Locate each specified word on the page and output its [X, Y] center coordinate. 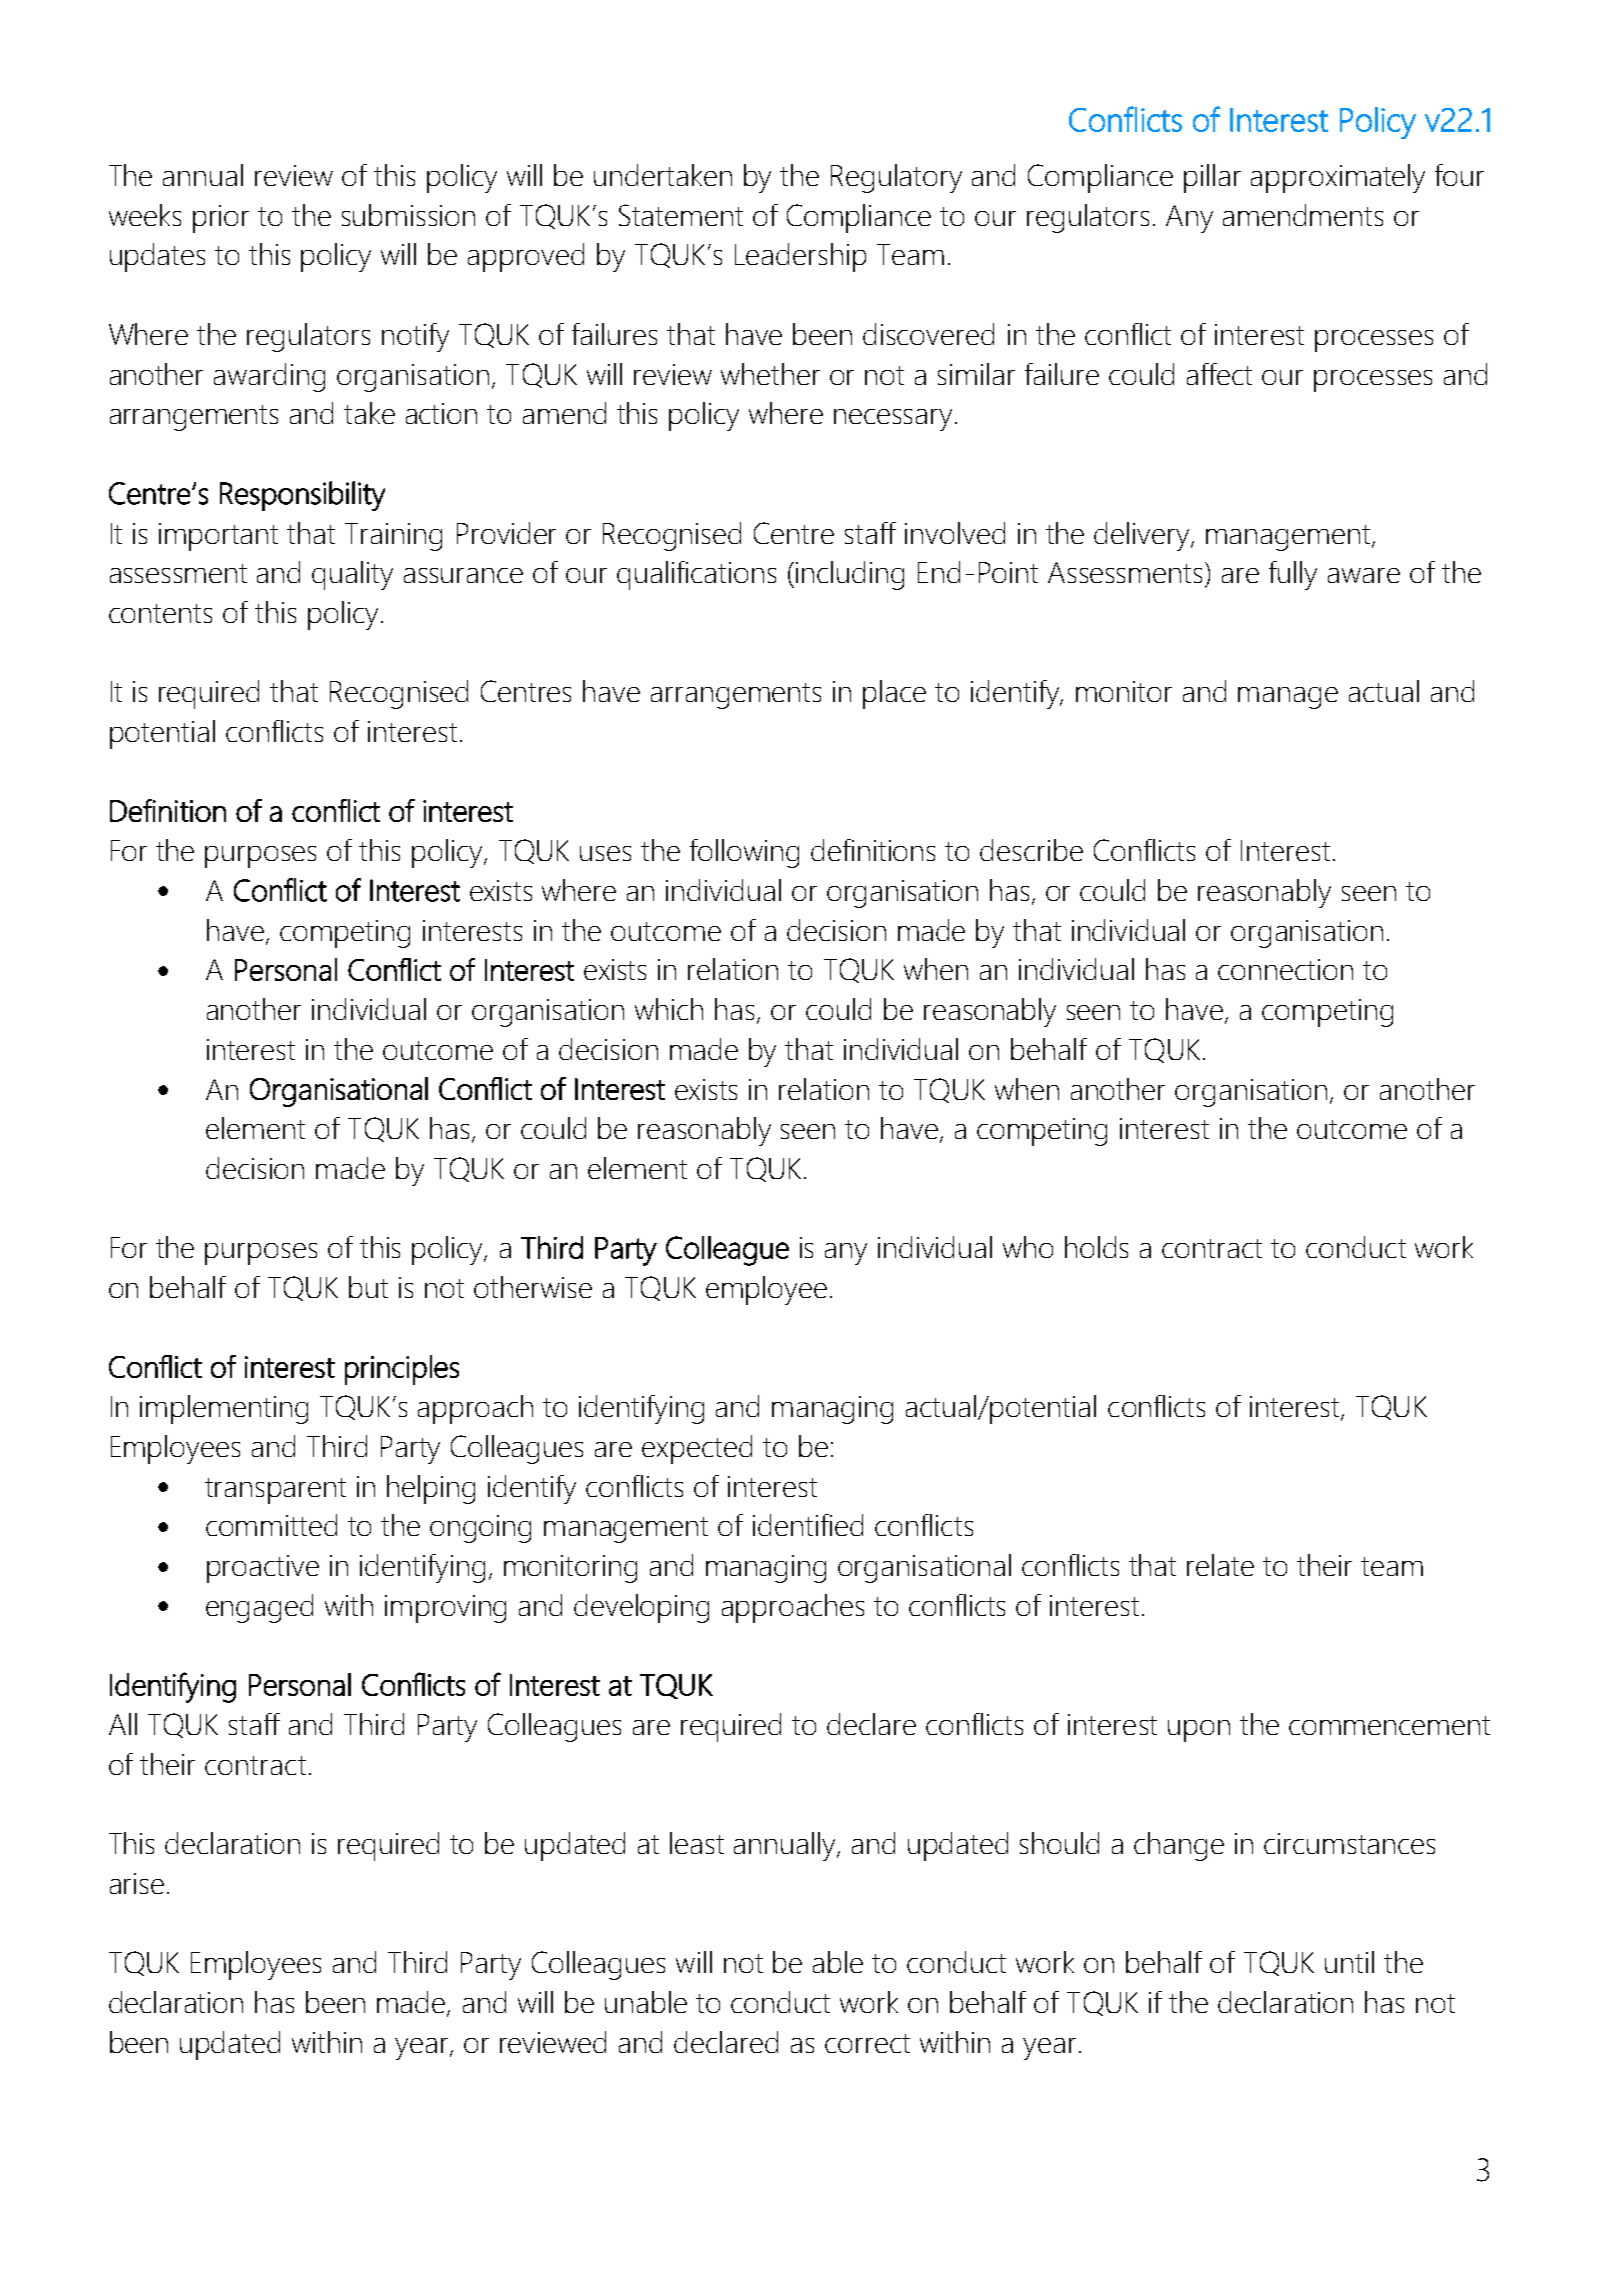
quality [352, 575]
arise [137, 1883]
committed [271, 1525]
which [669, 1009]
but [368, 1287]
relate [1220, 1565]
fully [1293, 575]
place [894, 694]
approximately [1338, 178]
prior [221, 219]
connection [1285, 969]
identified [808, 1525]
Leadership [800, 257]
